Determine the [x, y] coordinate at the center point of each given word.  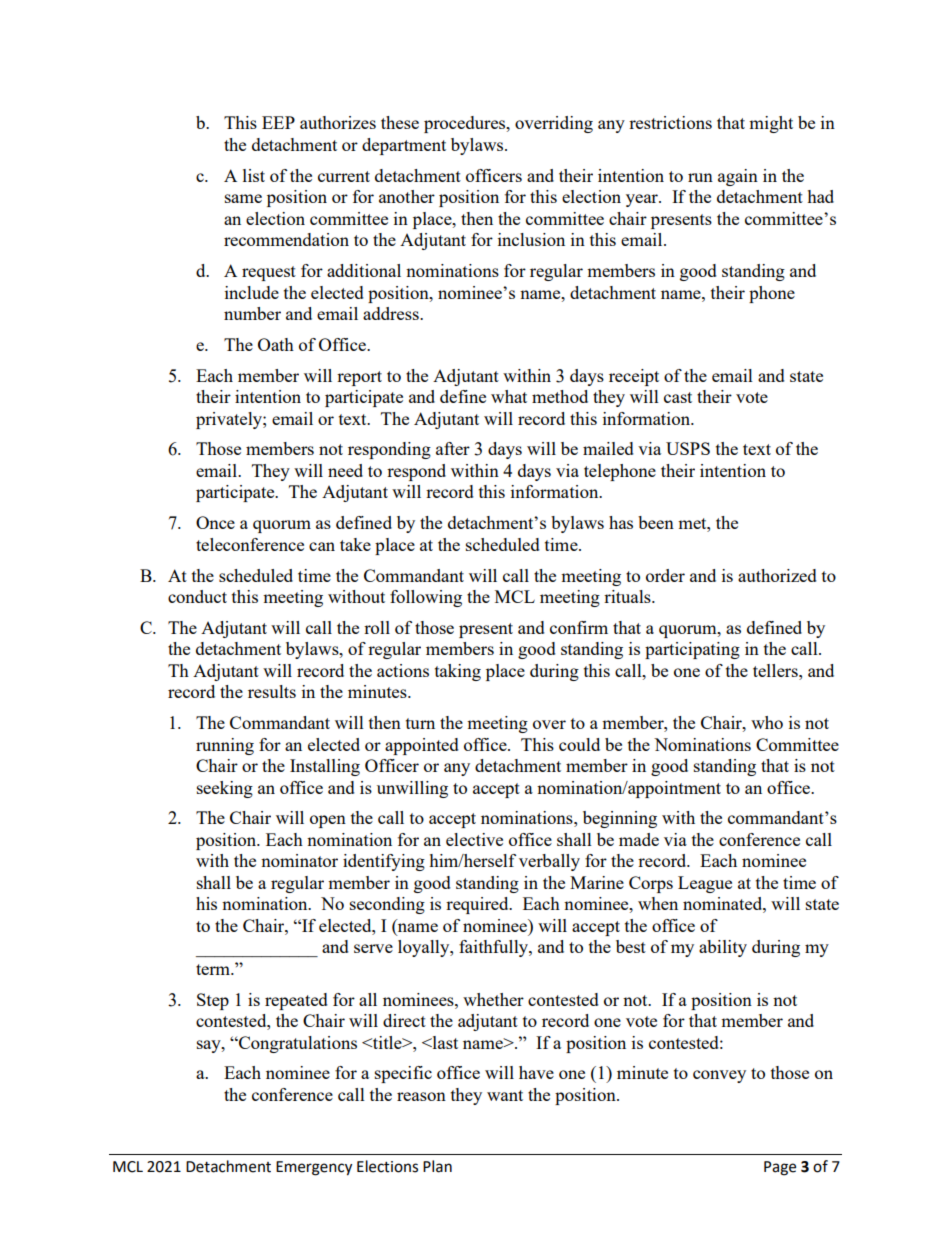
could [579, 744]
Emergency [314, 1168]
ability [723, 948]
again [738, 177]
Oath [276, 344]
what [509, 396]
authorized [777, 575]
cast [678, 397]
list [254, 175]
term [214, 969]
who [767, 722]
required [478, 905]
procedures [466, 124]
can [322, 546]
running [225, 746]
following [426, 598]
